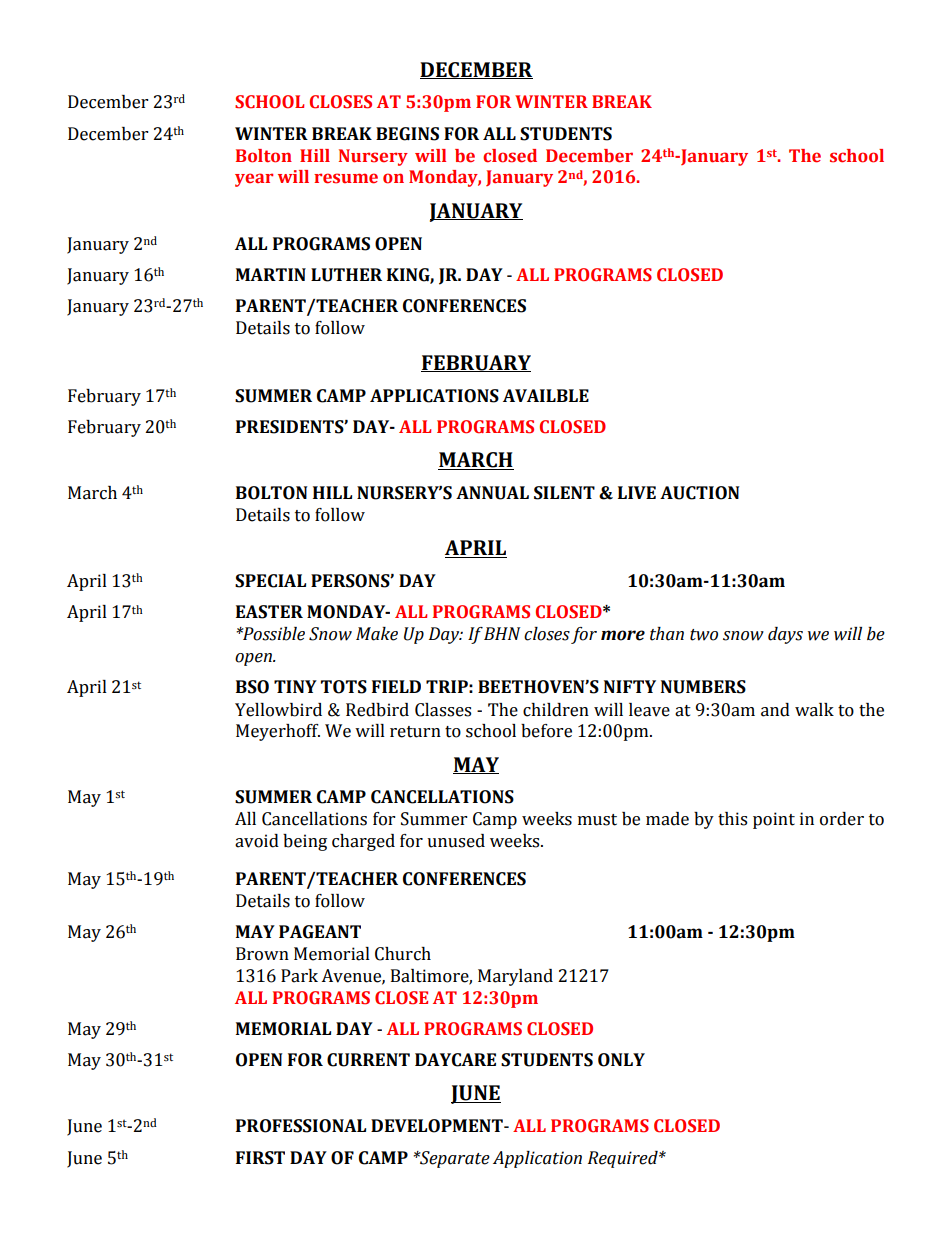 The width and height of the document is (952, 1233). Describe the element at coordinates (344, 687) in the document. I see `TOTS` at that location.
